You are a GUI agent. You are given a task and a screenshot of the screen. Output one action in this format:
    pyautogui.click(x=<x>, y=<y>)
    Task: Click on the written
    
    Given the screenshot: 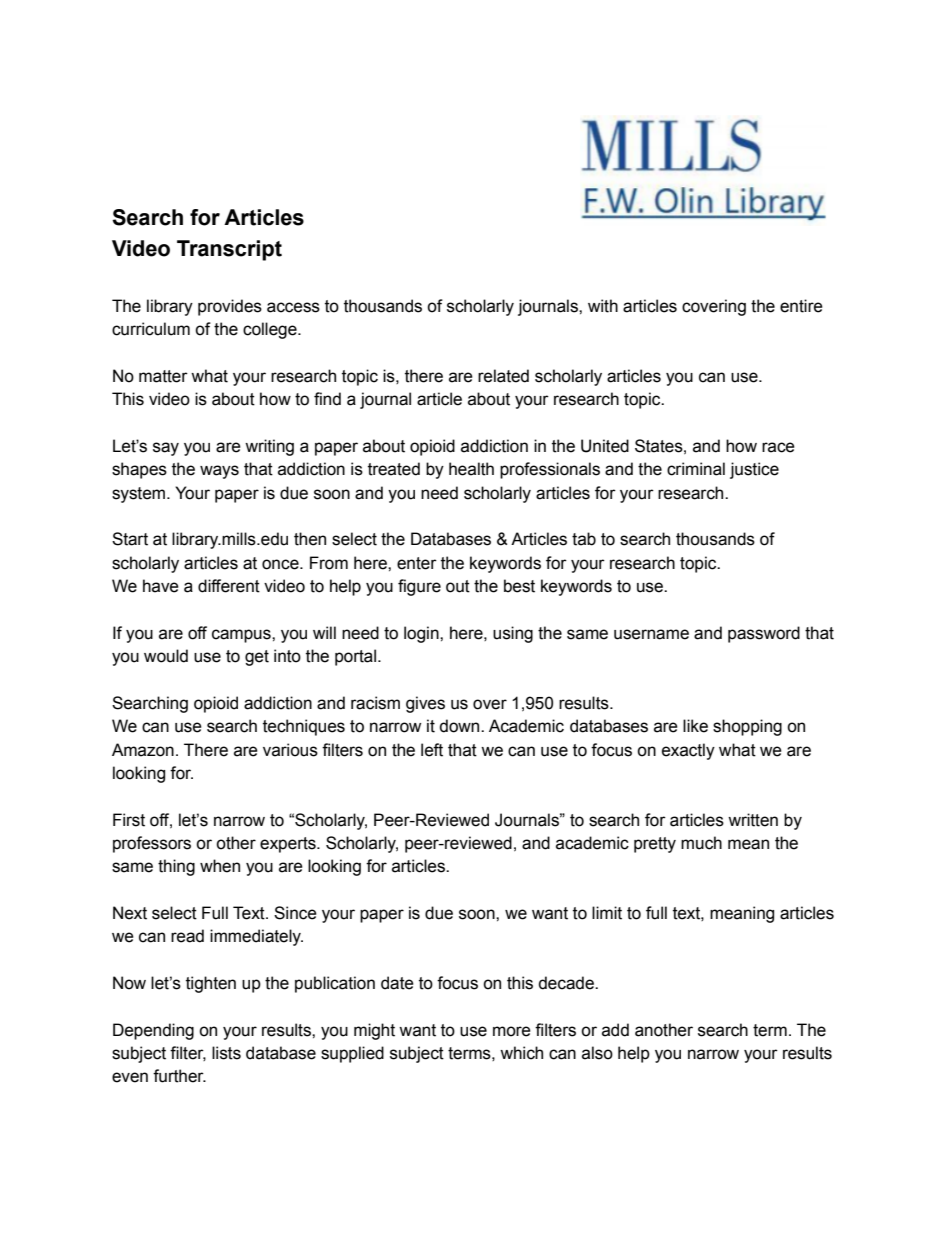 What is the action you would take?
    pyautogui.click(x=753, y=820)
